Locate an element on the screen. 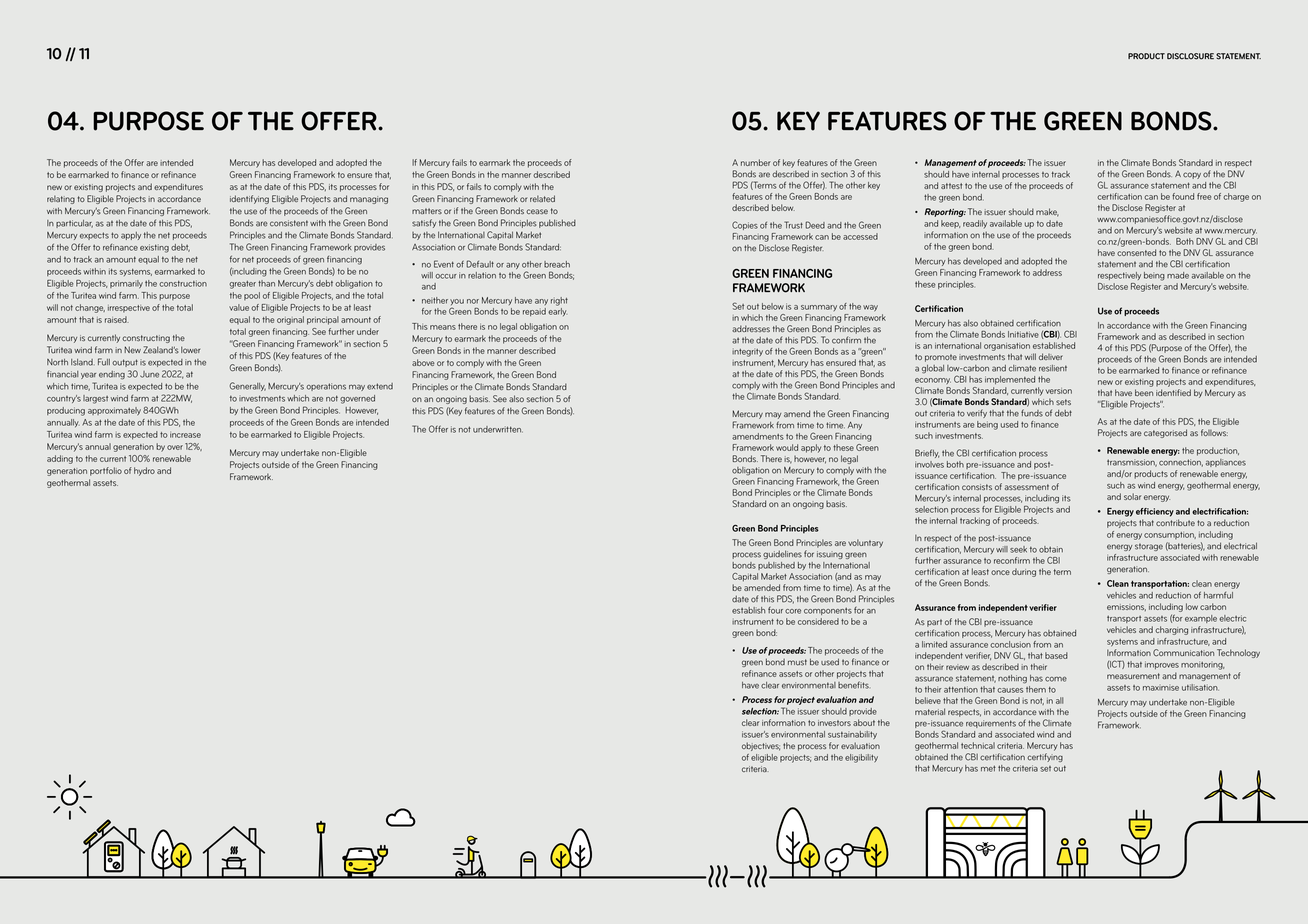 The width and height of the screenshot is (1308, 924). hydro is located at coordinates (144, 471).
